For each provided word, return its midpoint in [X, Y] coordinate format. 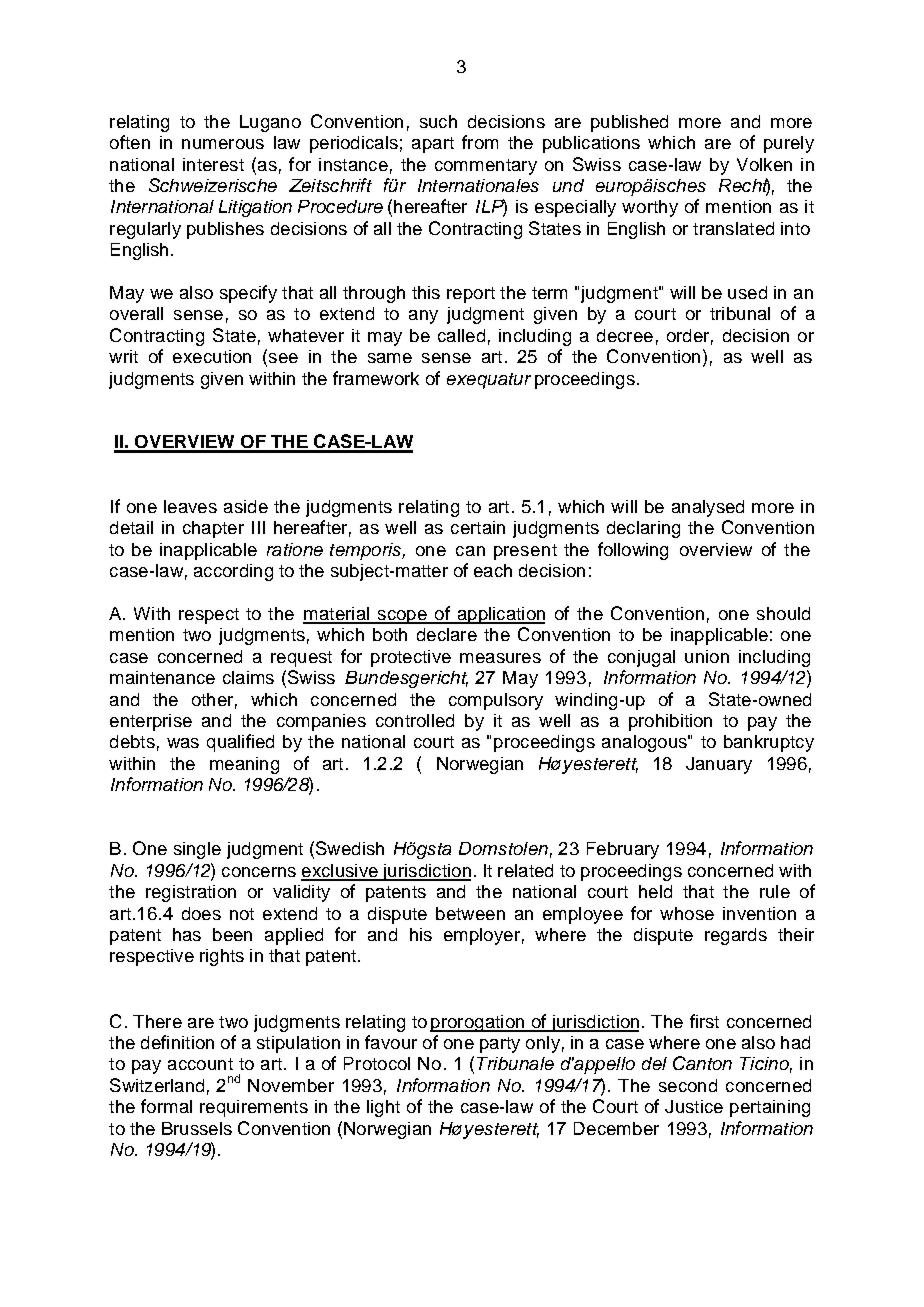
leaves [190, 506]
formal [166, 1106]
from [480, 142]
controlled [415, 720]
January [719, 765]
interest [213, 164]
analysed [708, 508]
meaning [244, 765]
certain [478, 527]
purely [789, 144]
